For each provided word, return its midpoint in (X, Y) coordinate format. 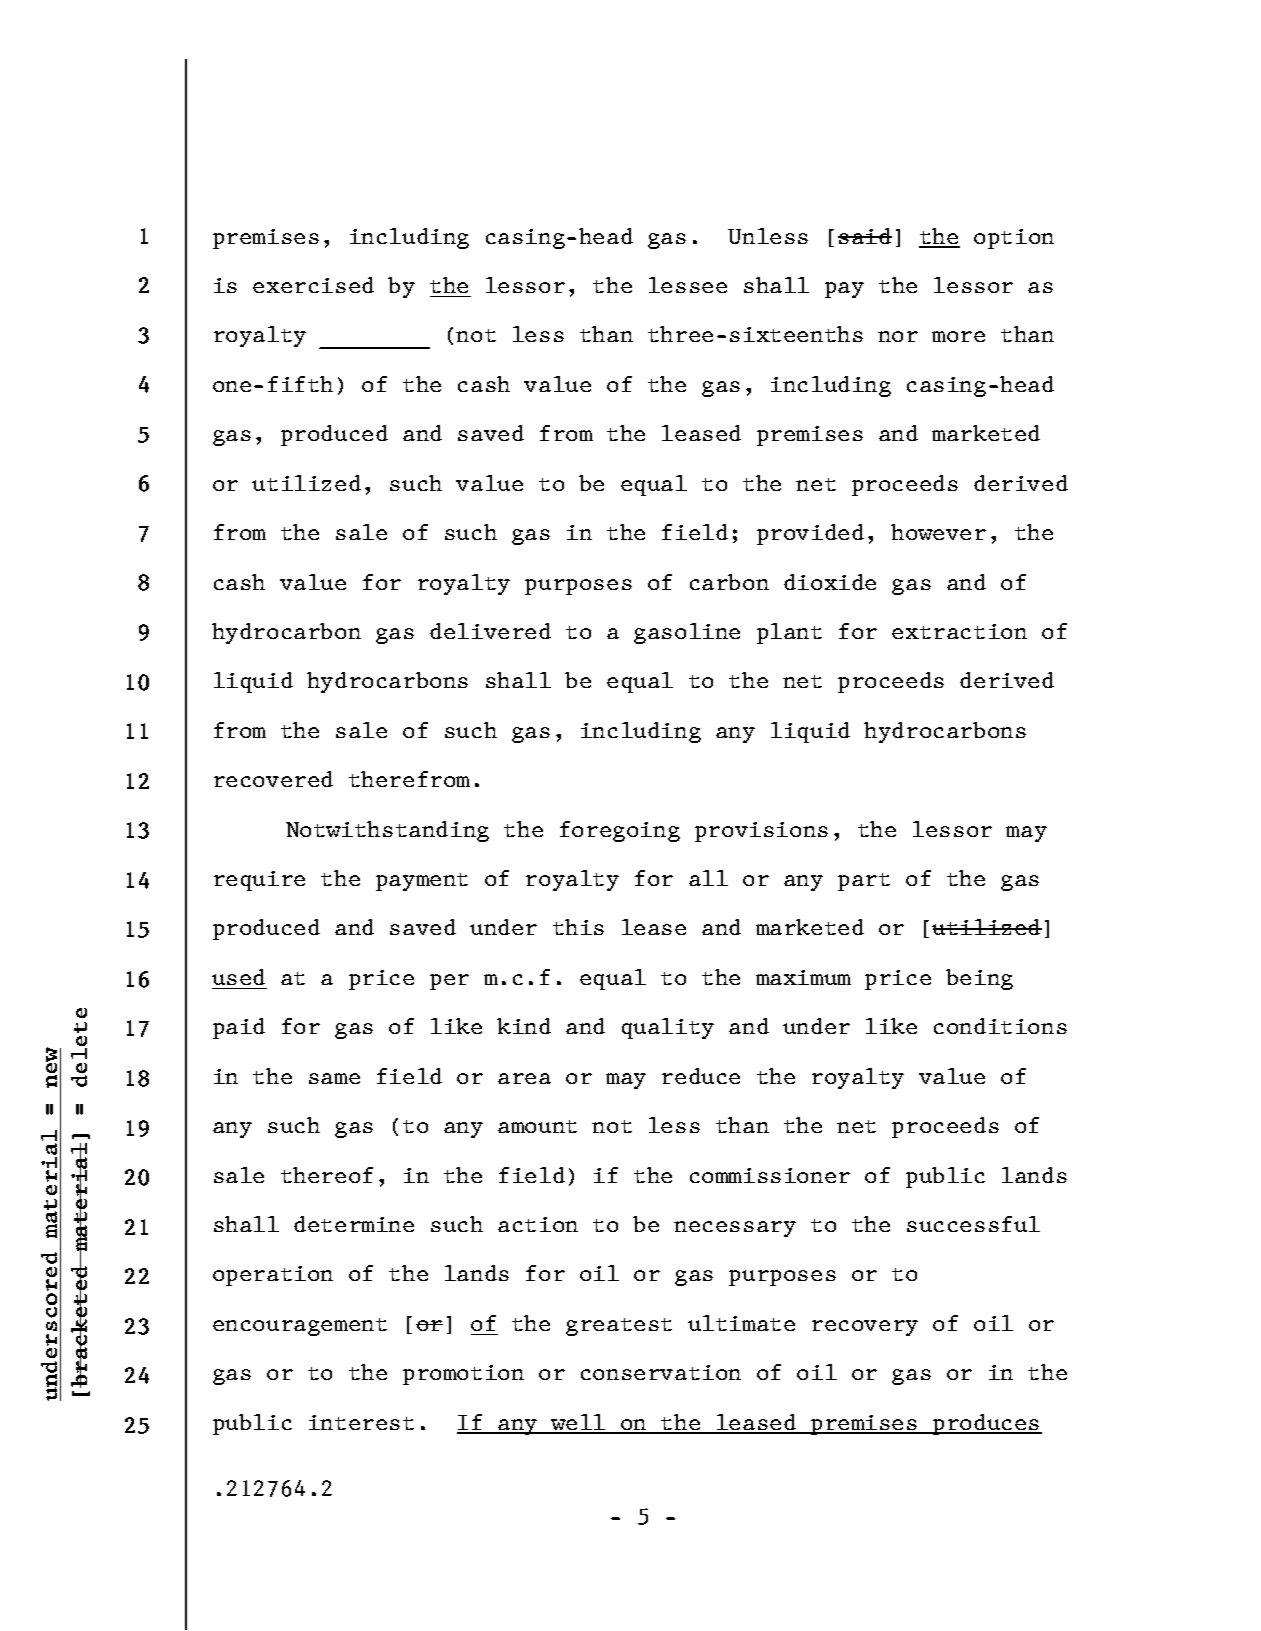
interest (361, 1422)
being (979, 979)
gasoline (687, 633)
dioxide (830, 582)
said (865, 236)
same (334, 1078)
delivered (490, 631)
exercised (313, 285)
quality (668, 1028)
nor (898, 336)
